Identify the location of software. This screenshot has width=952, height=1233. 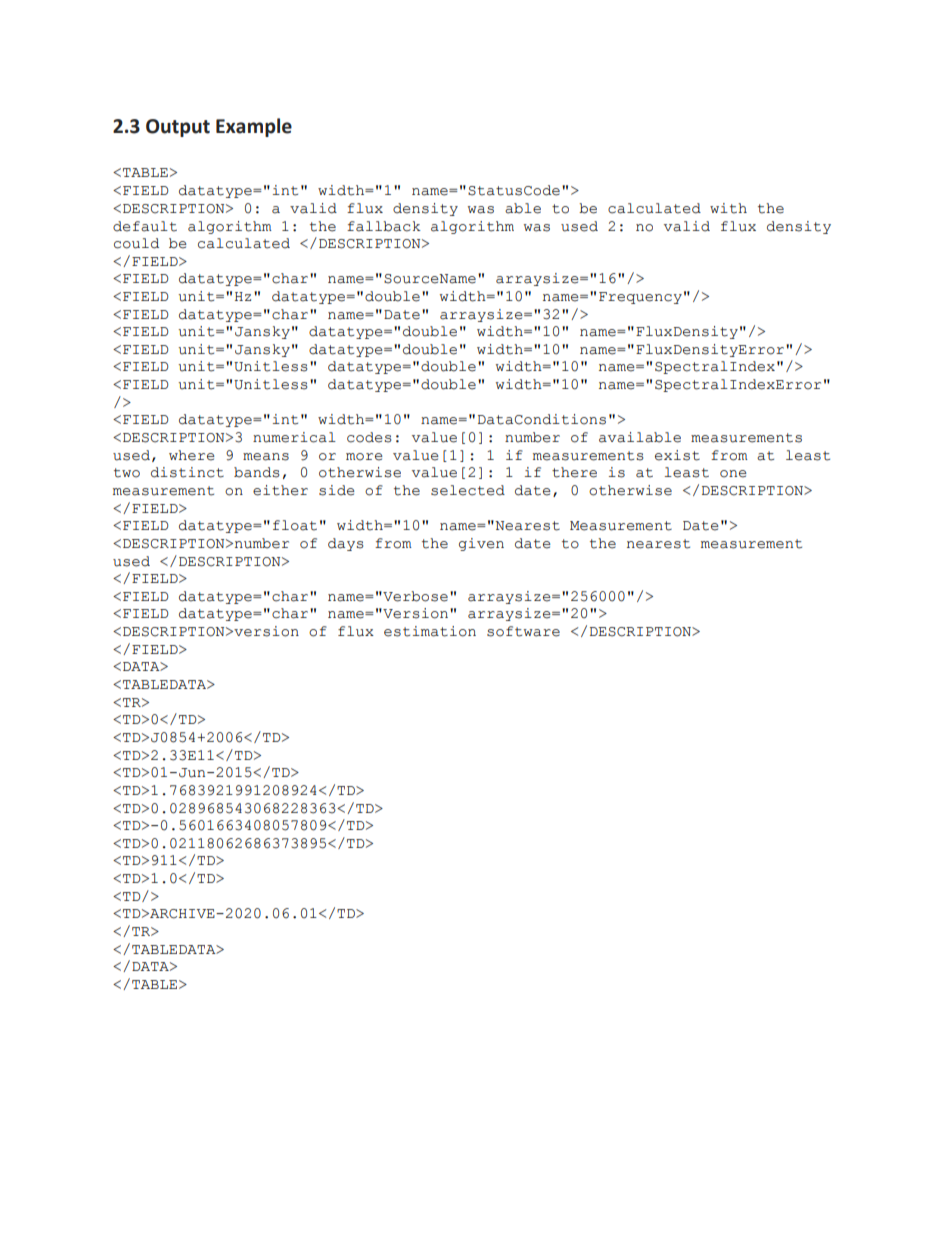
(523, 631).
